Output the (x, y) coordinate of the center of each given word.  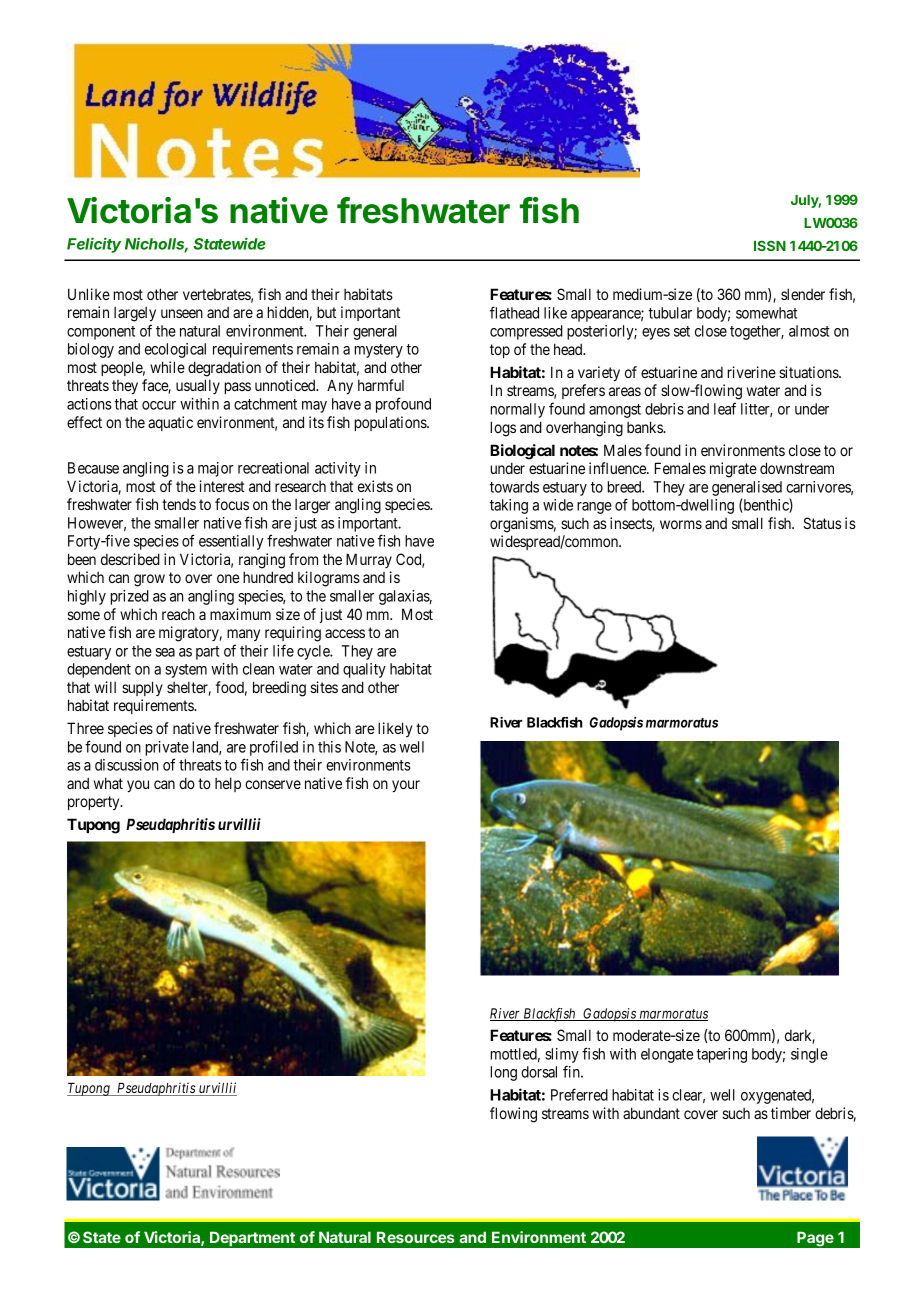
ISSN (770, 245)
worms (681, 524)
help (228, 784)
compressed (526, 332)
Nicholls (156, 244)
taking (509, 506)
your (406, 786)
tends (179, 504)
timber (791, 1113)
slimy (562, 1055)
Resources (416, 1237)
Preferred (579, 1094)
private (167, 748)
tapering (721, 1055)
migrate (733, 470)
